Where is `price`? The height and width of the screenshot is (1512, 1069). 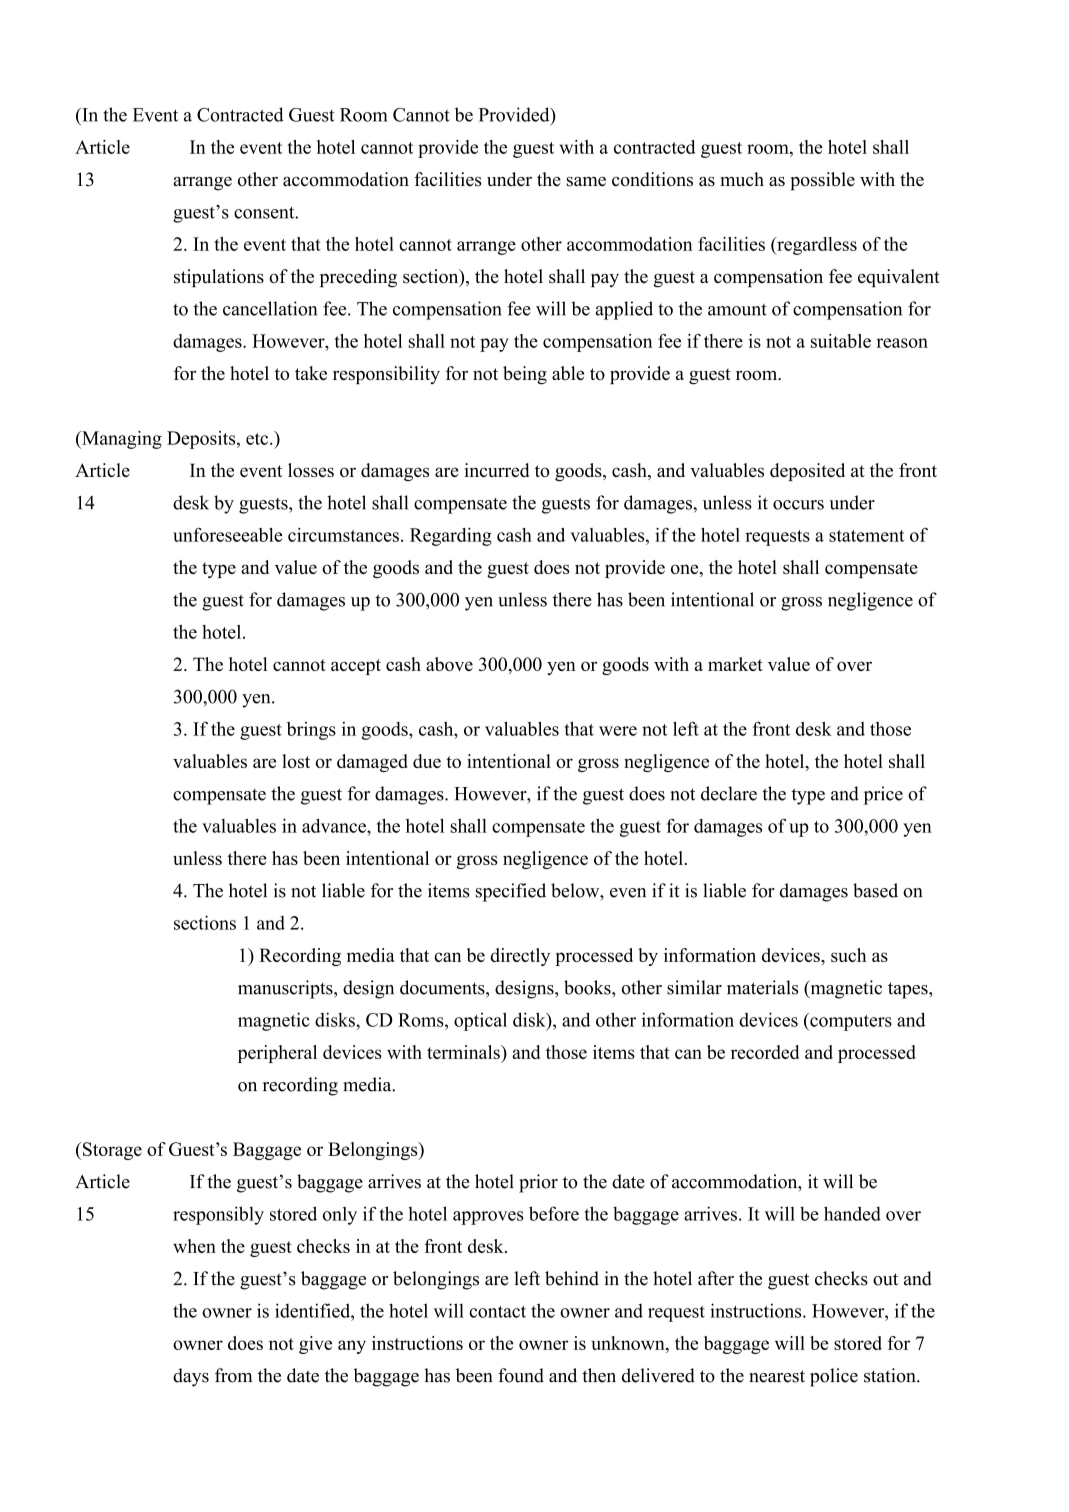
price is located at coordinates (883, 795).
